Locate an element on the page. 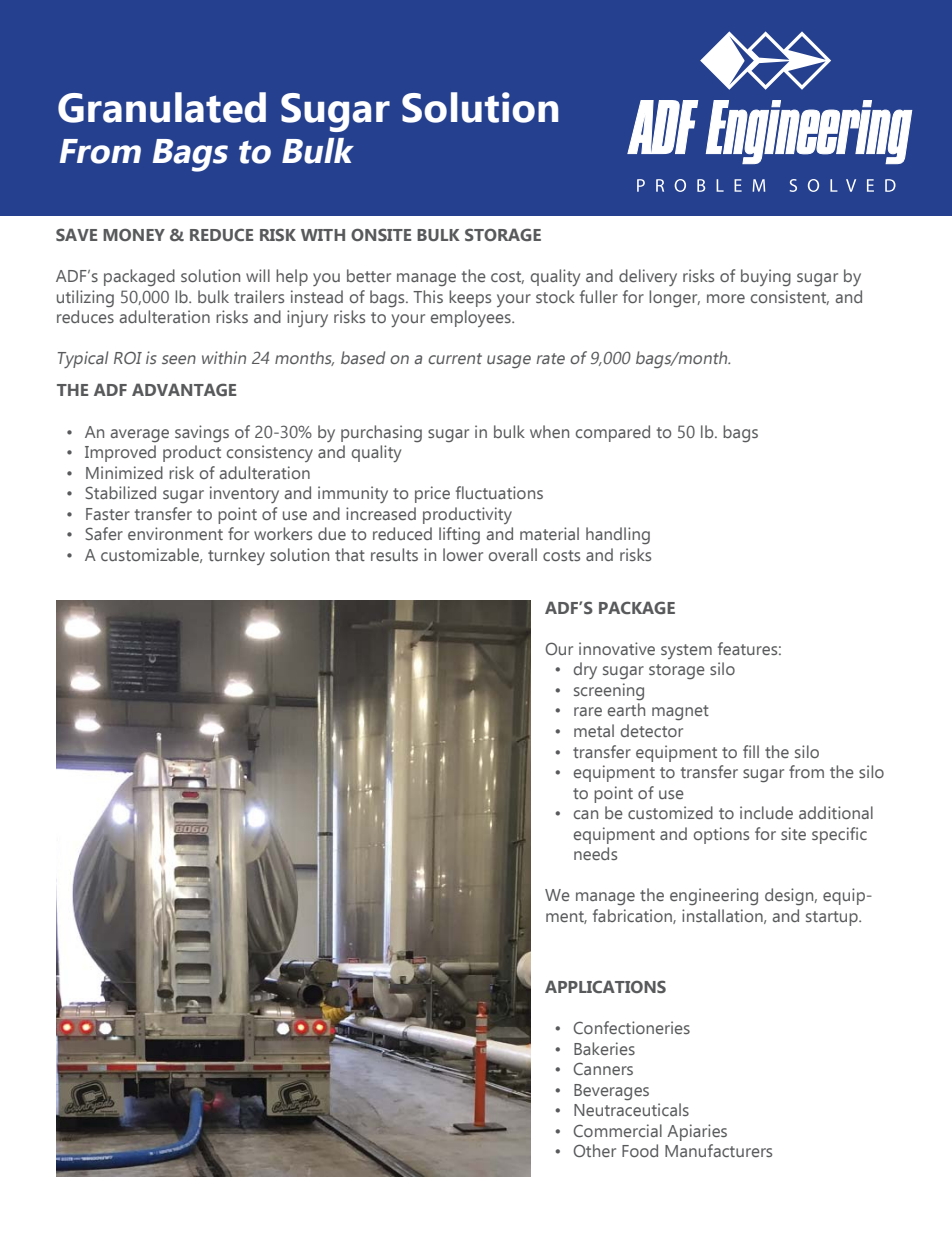  Beverages is located at coordinates (611, 1092).
